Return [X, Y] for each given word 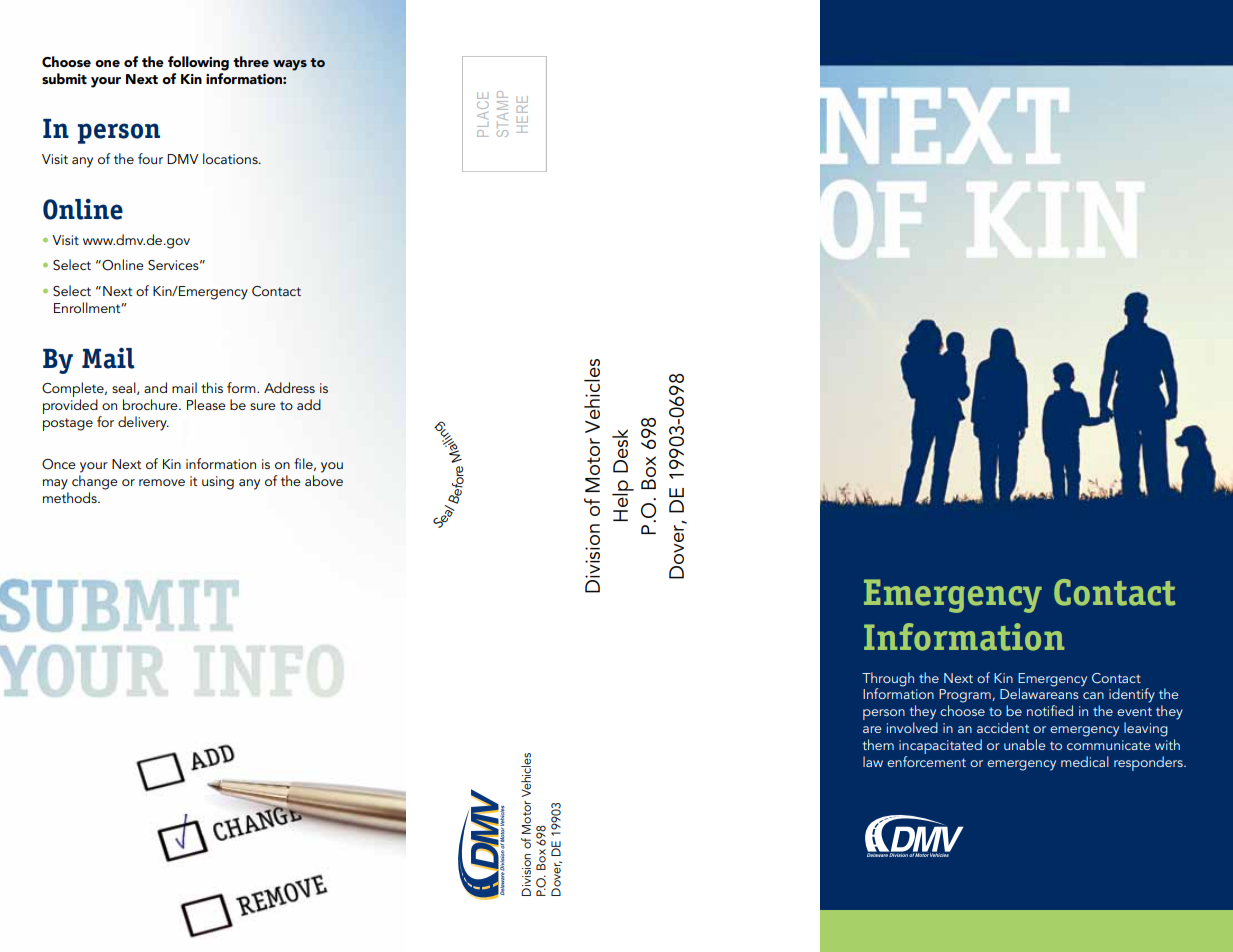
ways [290, 65]
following [198, 63]
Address [289, 387]
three [251, 61]
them [878, 744]
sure [263, 406]
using [218, 483]
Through [888, 679]
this [212, 387]
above [324, 480]
